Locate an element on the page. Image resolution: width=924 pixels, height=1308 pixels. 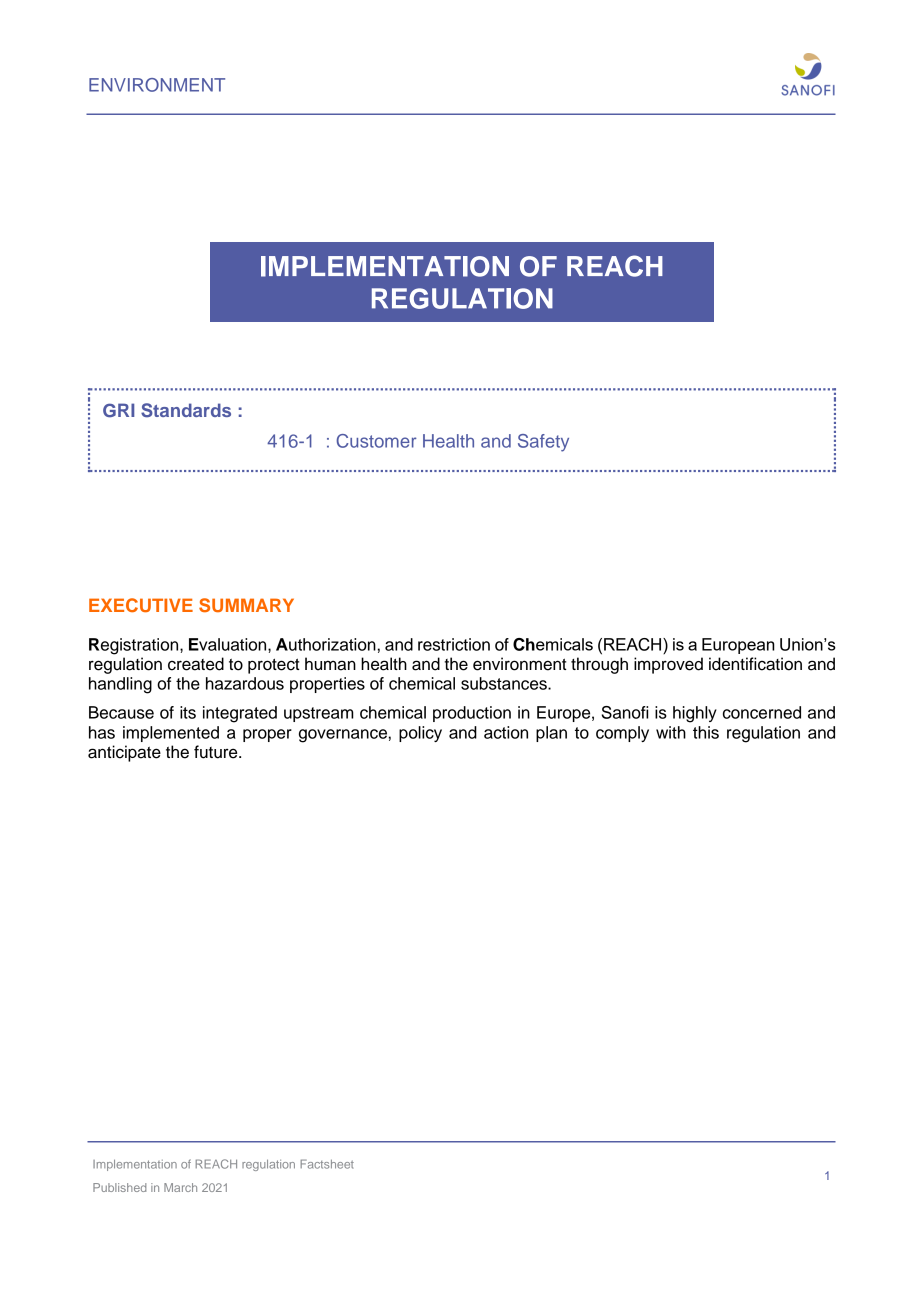
anticipate is located at coordinates (124, 753).
